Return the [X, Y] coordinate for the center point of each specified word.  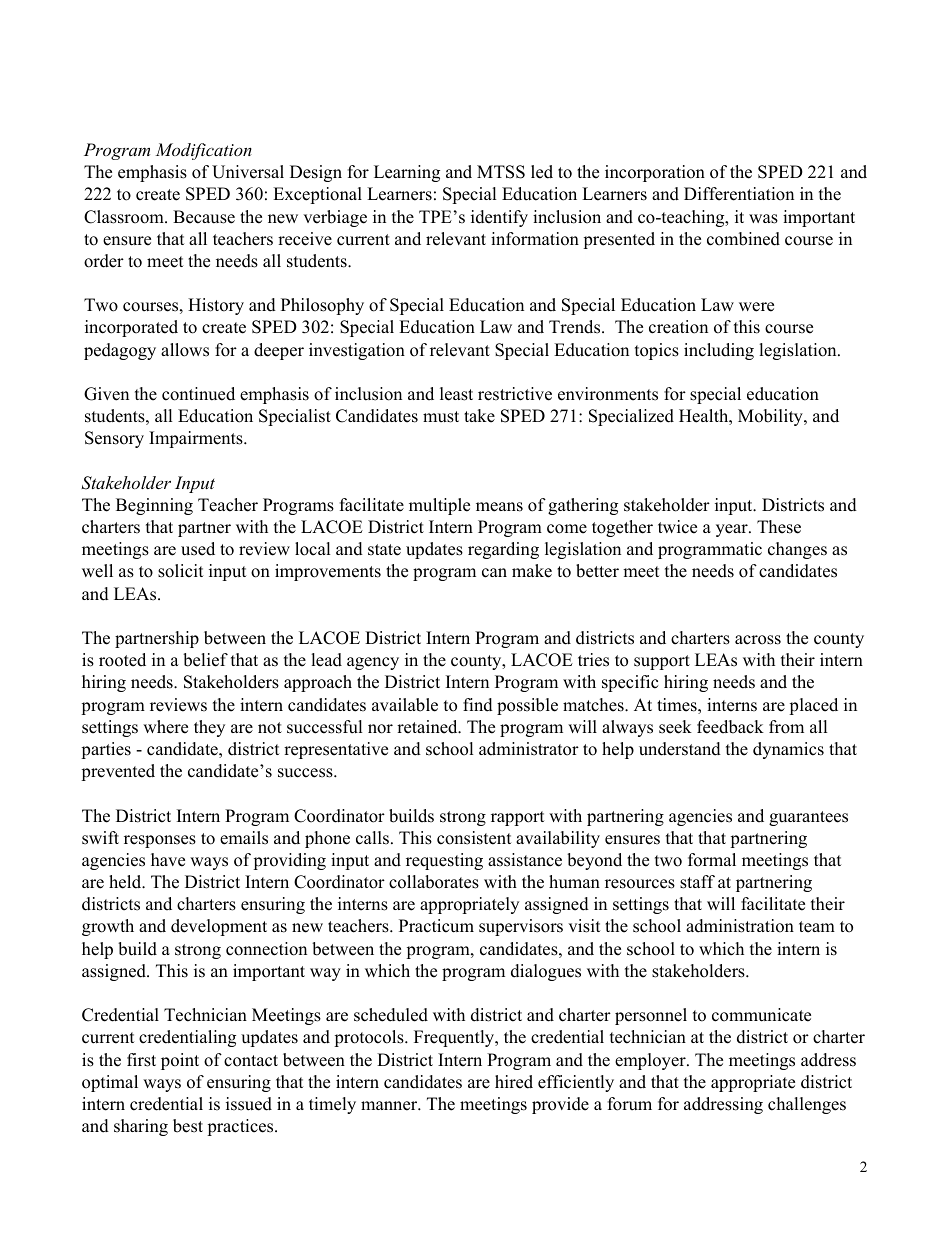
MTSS [501, 172]
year [733, 530]
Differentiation [739, 194]
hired [514, 1082]
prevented [118, 772]
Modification [203, 151]
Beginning [154, 506]
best [188, 1126]
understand [680, 749]
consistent [474, 838]
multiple [439, 506]
